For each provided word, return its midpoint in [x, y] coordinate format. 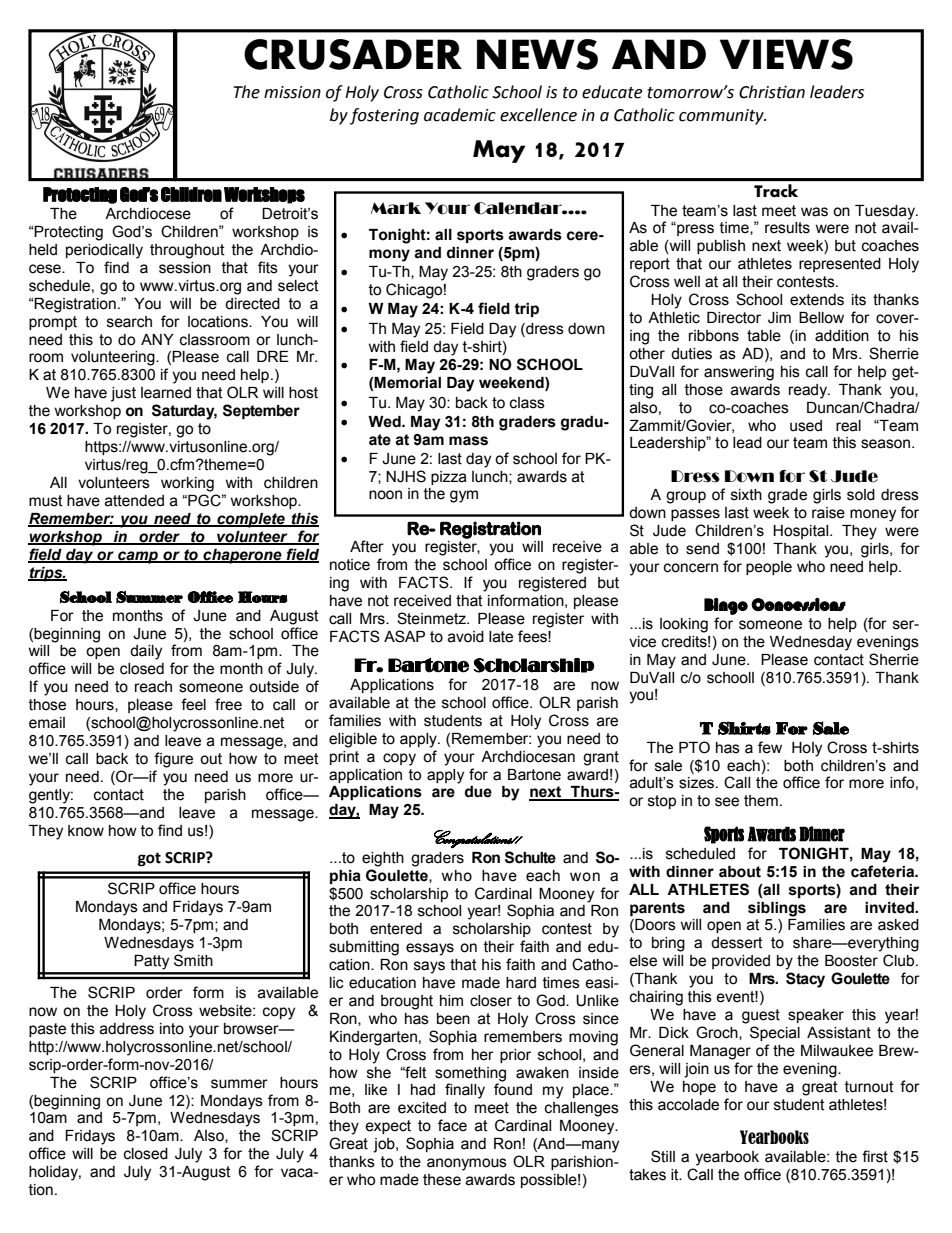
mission [292, 92]
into [172, 1029]
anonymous [467, 1164]
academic [460, 115]
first [875, 1156]
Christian [772, 92]
